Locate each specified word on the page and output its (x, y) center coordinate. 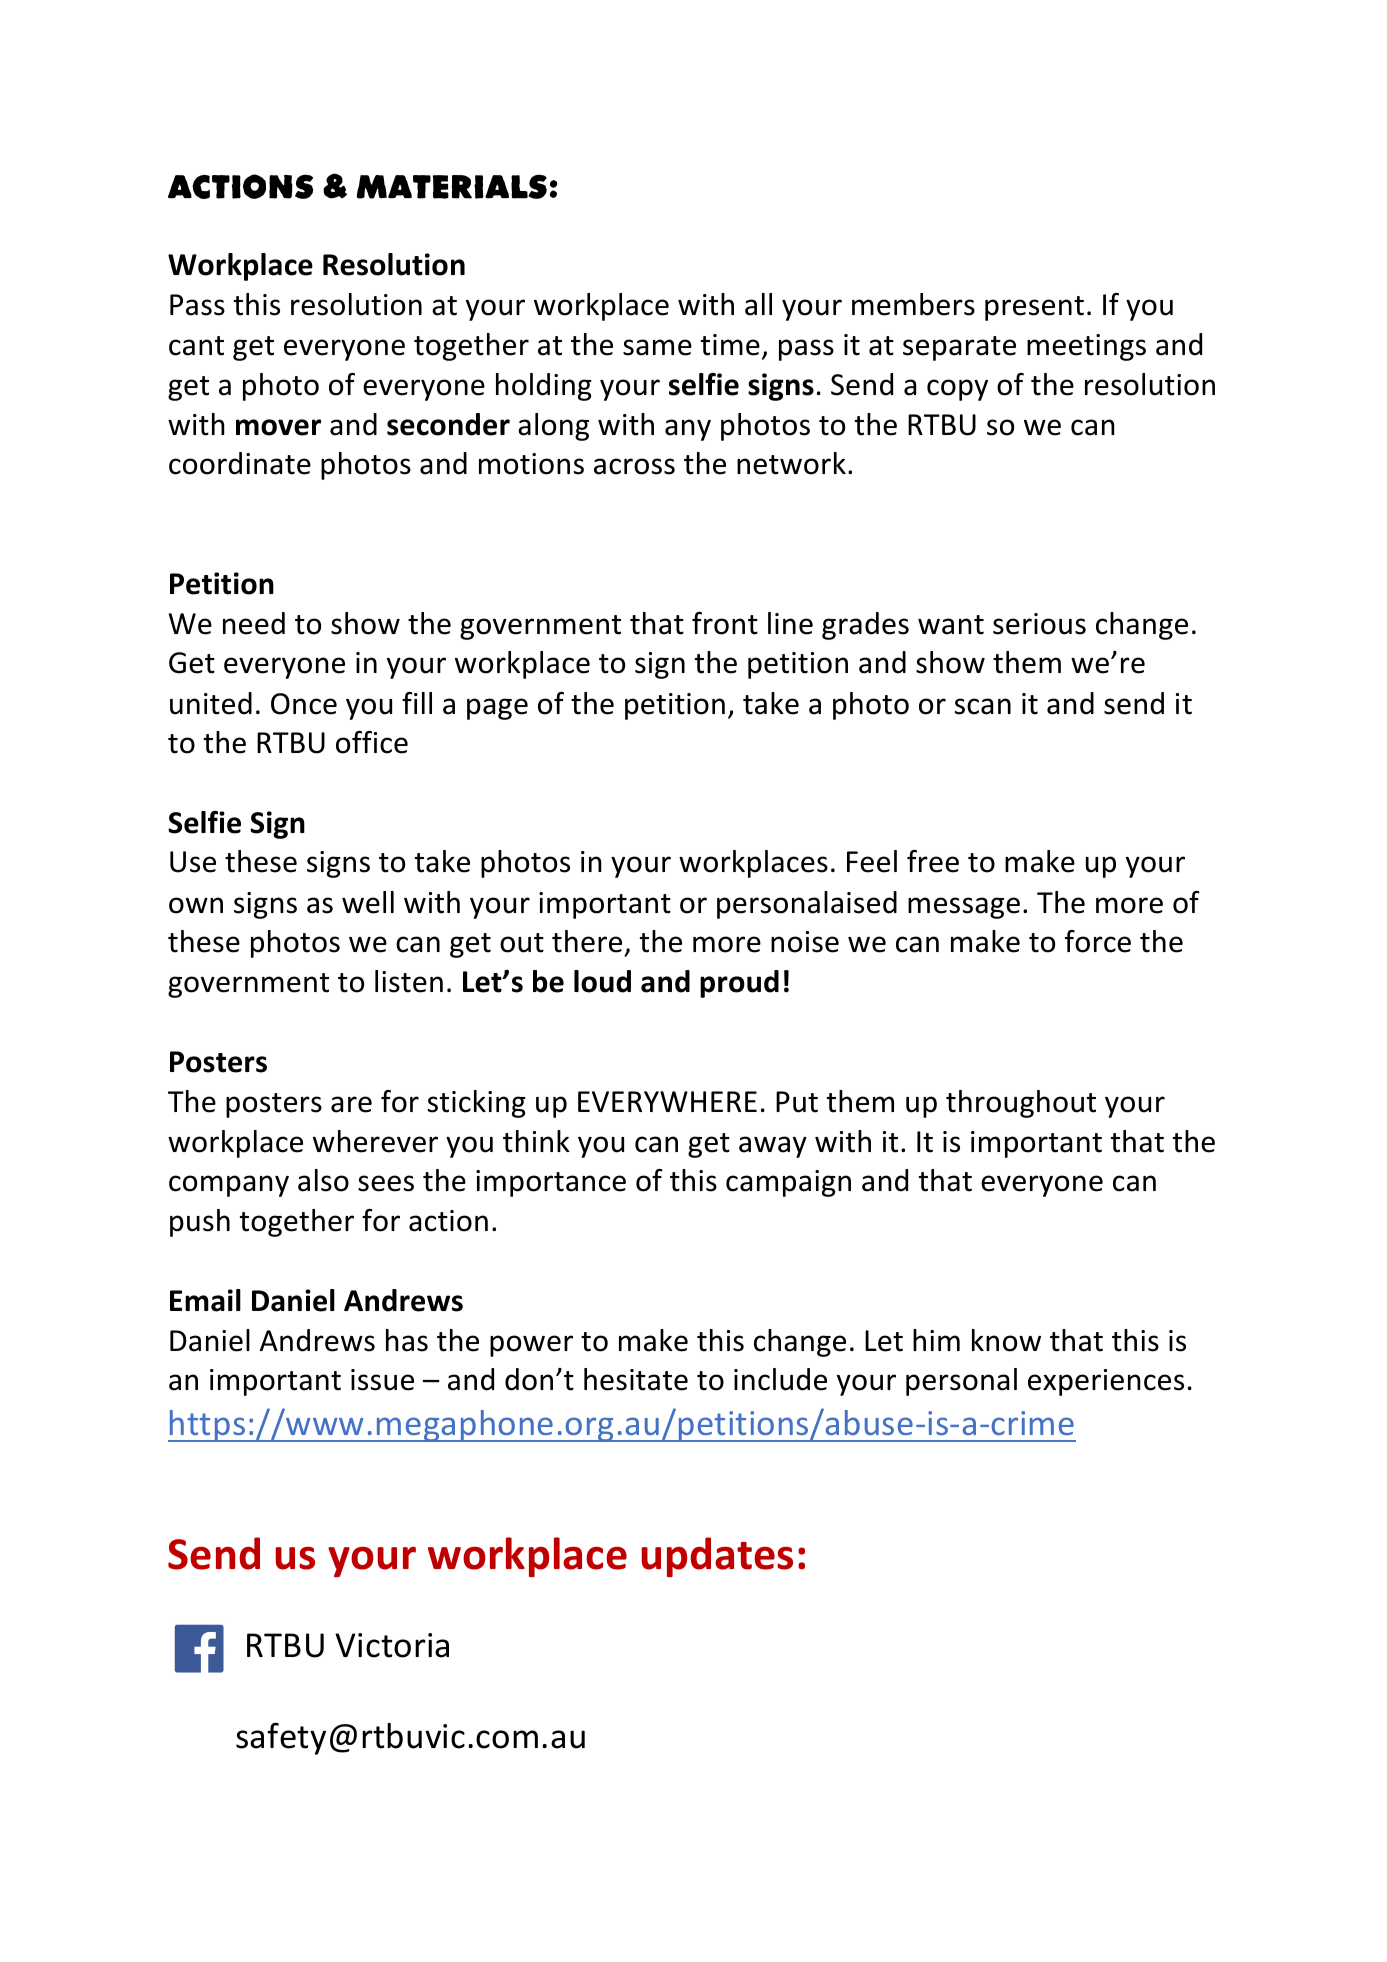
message (964, 908)
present (1034, 308)
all (758, 304)
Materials (452, 186)
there (588, 943)
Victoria (392, 1645)
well (368, 902)
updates (717, 1557)
